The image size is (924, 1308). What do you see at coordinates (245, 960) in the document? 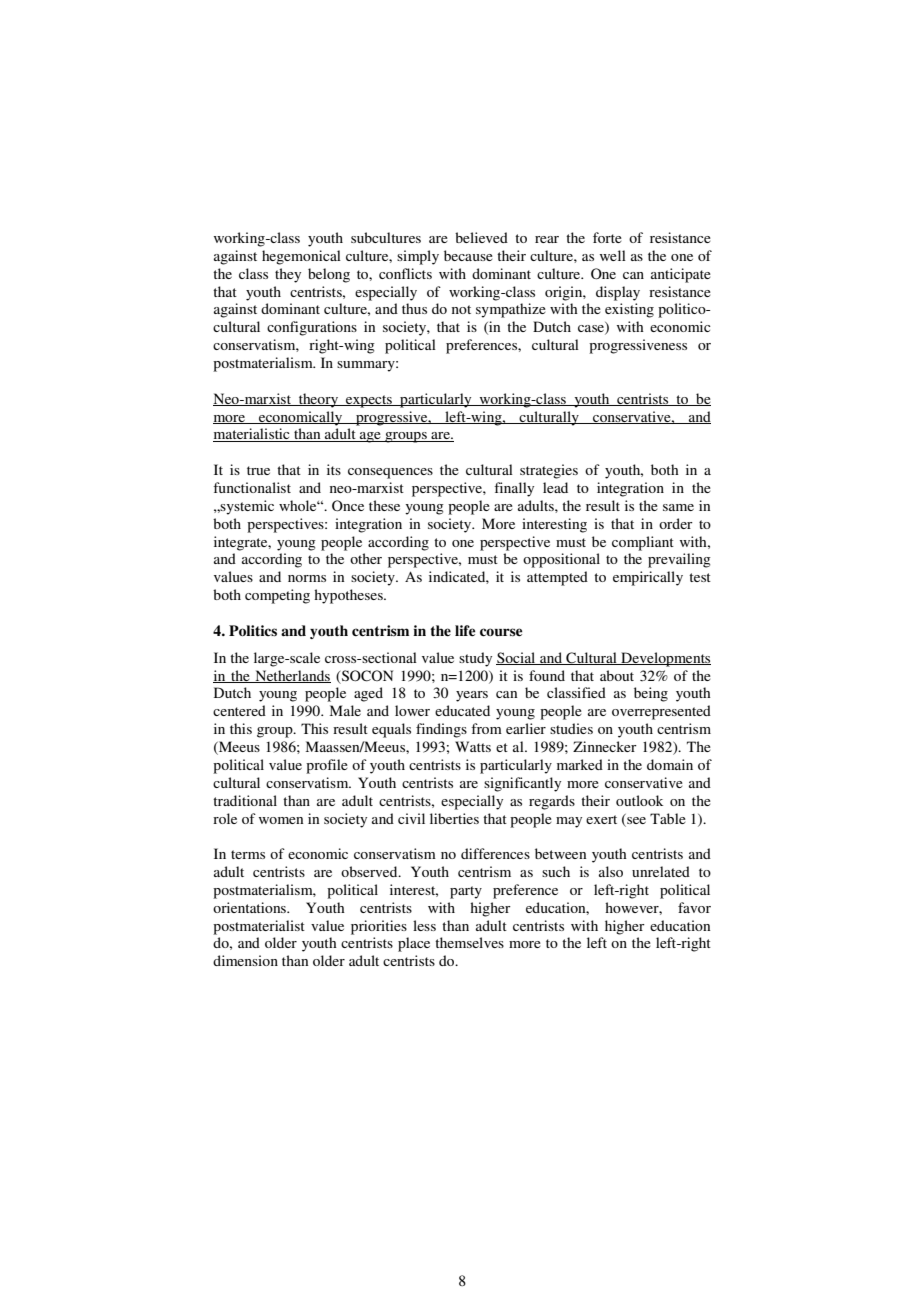
I see `dimension` at bounding box center [245, 960].
